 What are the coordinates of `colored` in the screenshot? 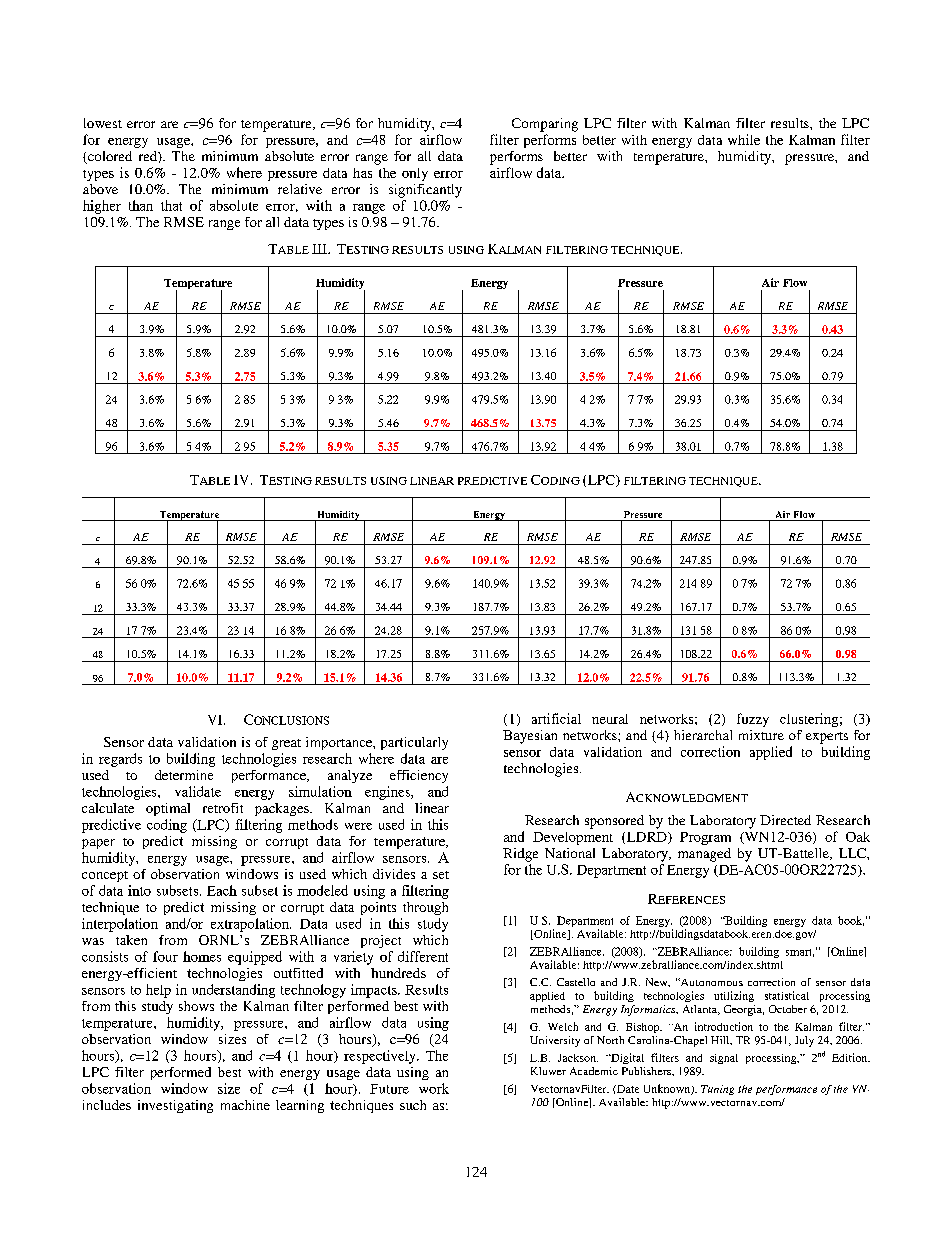 It's located at (109, 157).
